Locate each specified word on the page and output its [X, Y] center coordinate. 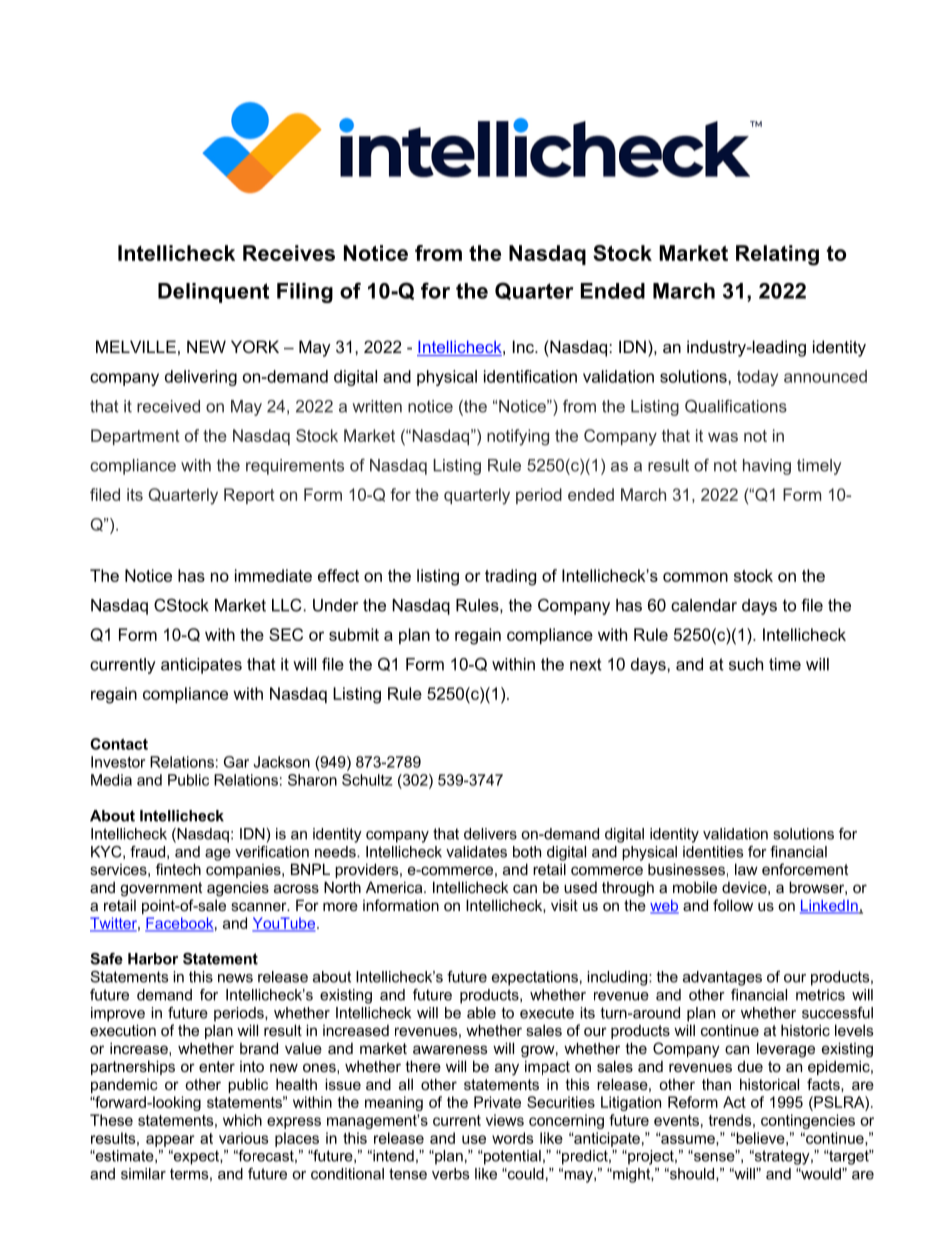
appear [170, 1141]
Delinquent [213, 293]
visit [564, 905]
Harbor [153, 959]
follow [733, 905]
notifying [518, 437]
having [767, 467]
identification [530, 376]
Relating [777, 255]
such [746, 664]
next [586, 664]
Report [249, 496]
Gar [236, 762]
